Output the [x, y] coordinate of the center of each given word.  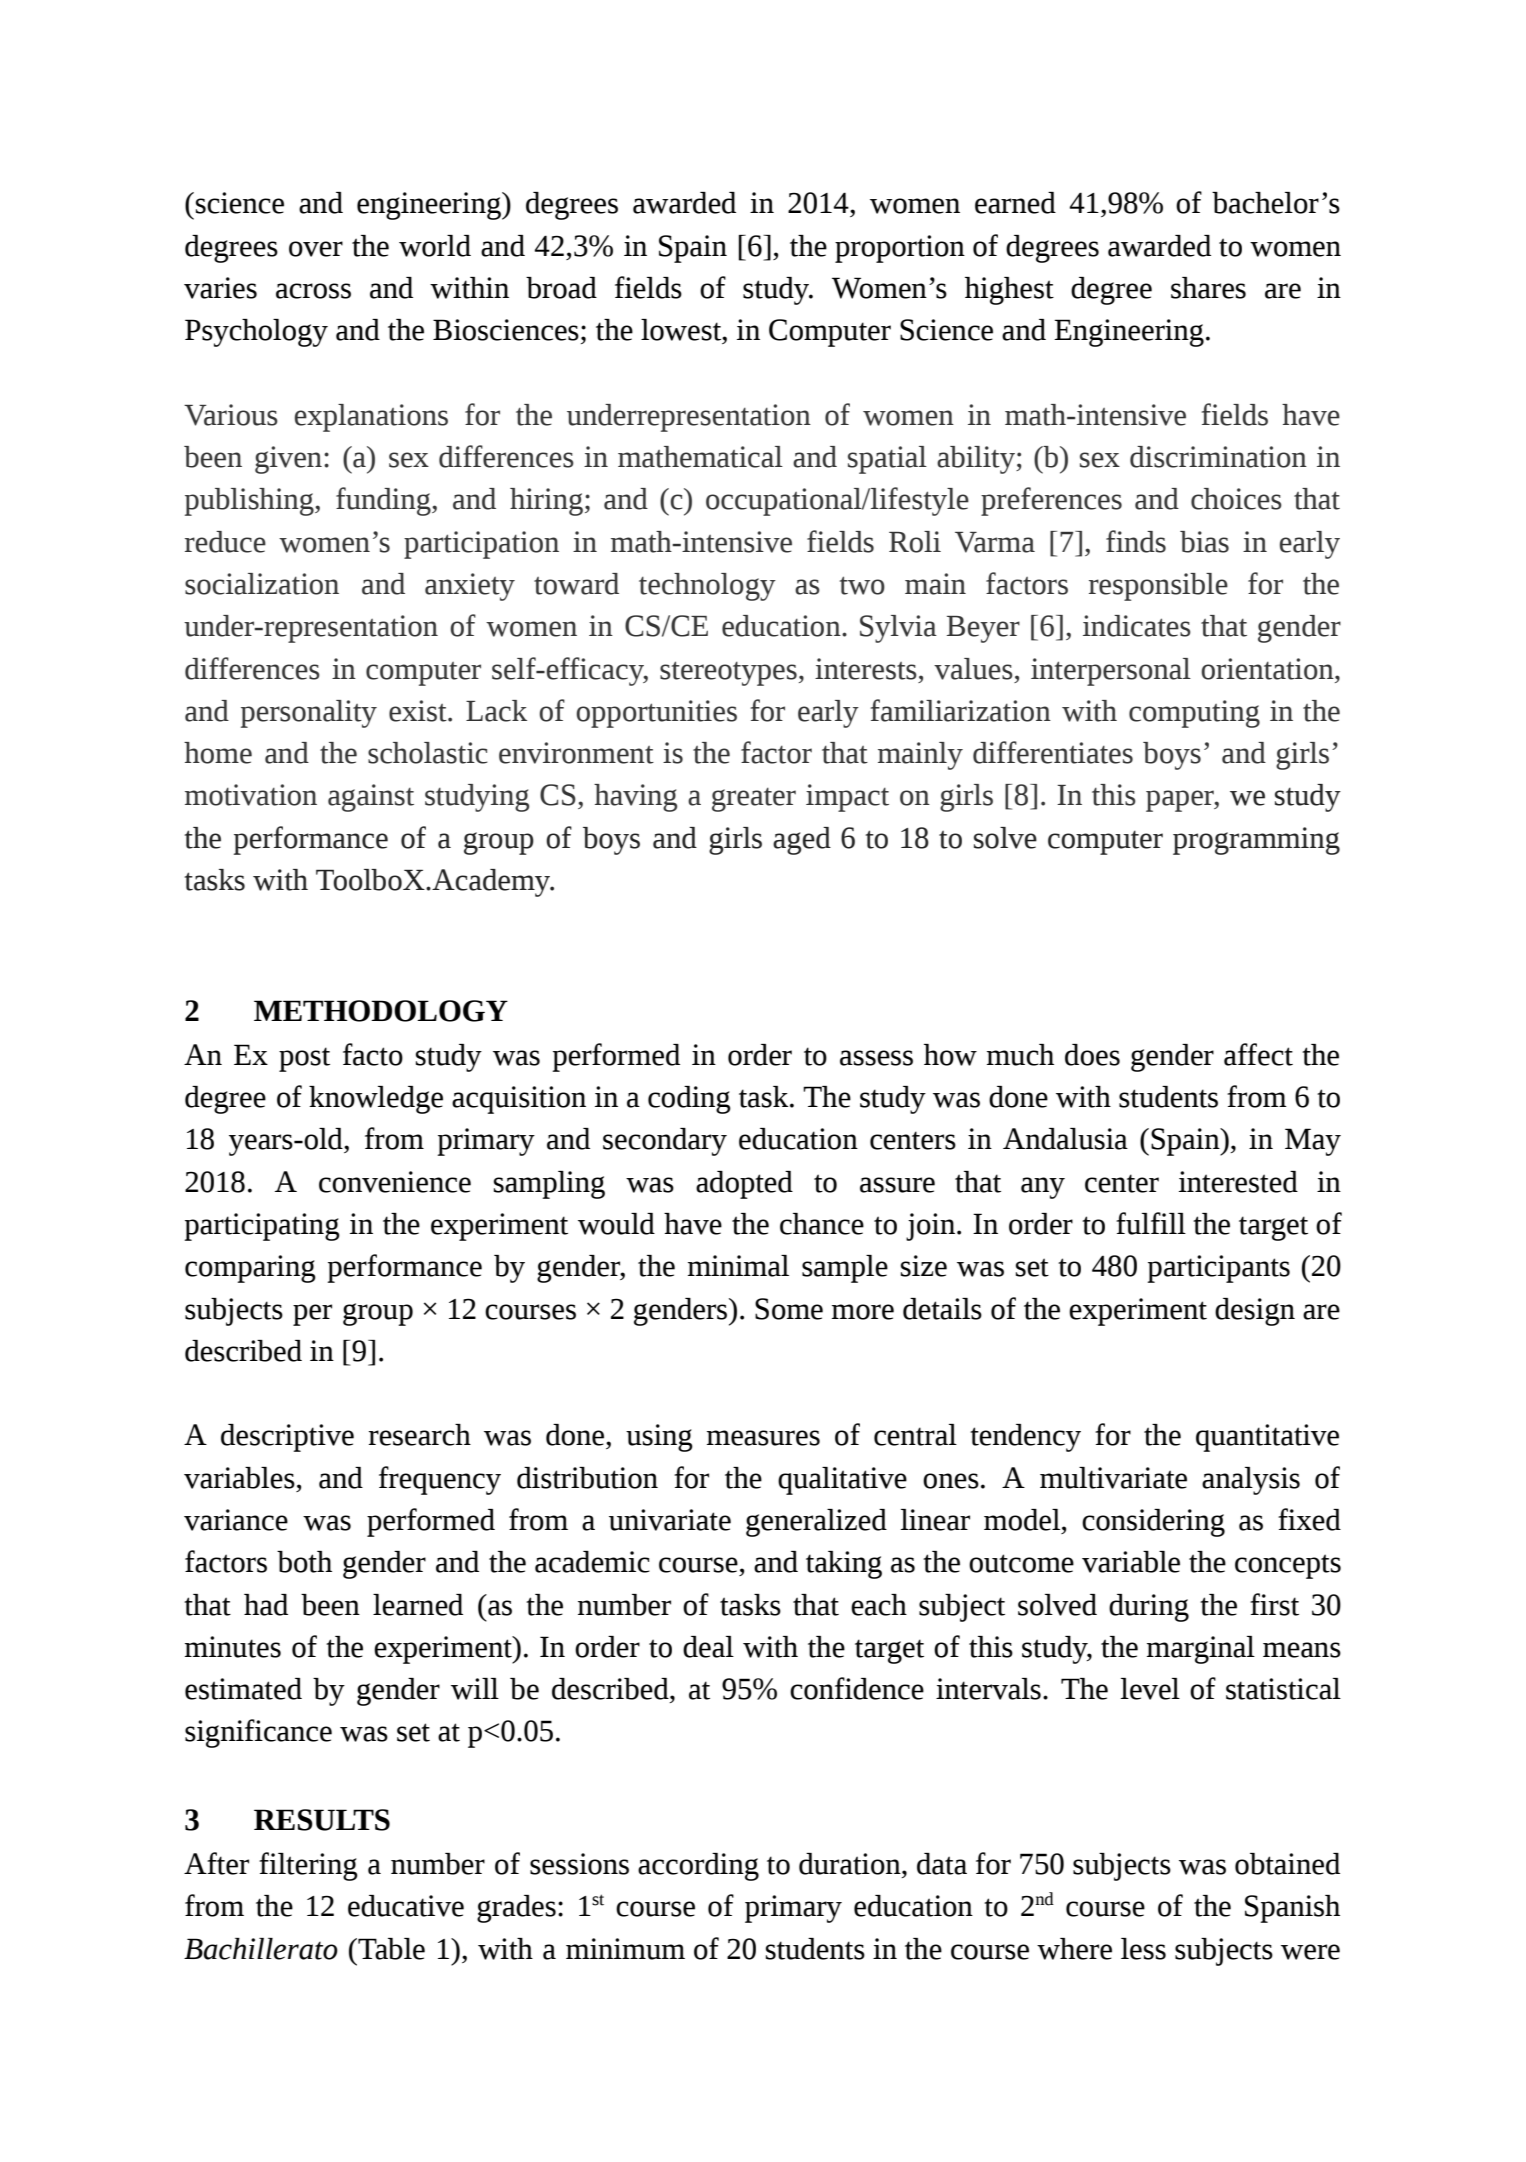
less [1143, 1949]
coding [689, 1100]
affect [1258, 1054]
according [698, 1867]
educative [406, 1906]
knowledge [376, 1100]
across [313, 291]
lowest [682, 331]
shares [1208, 288]
